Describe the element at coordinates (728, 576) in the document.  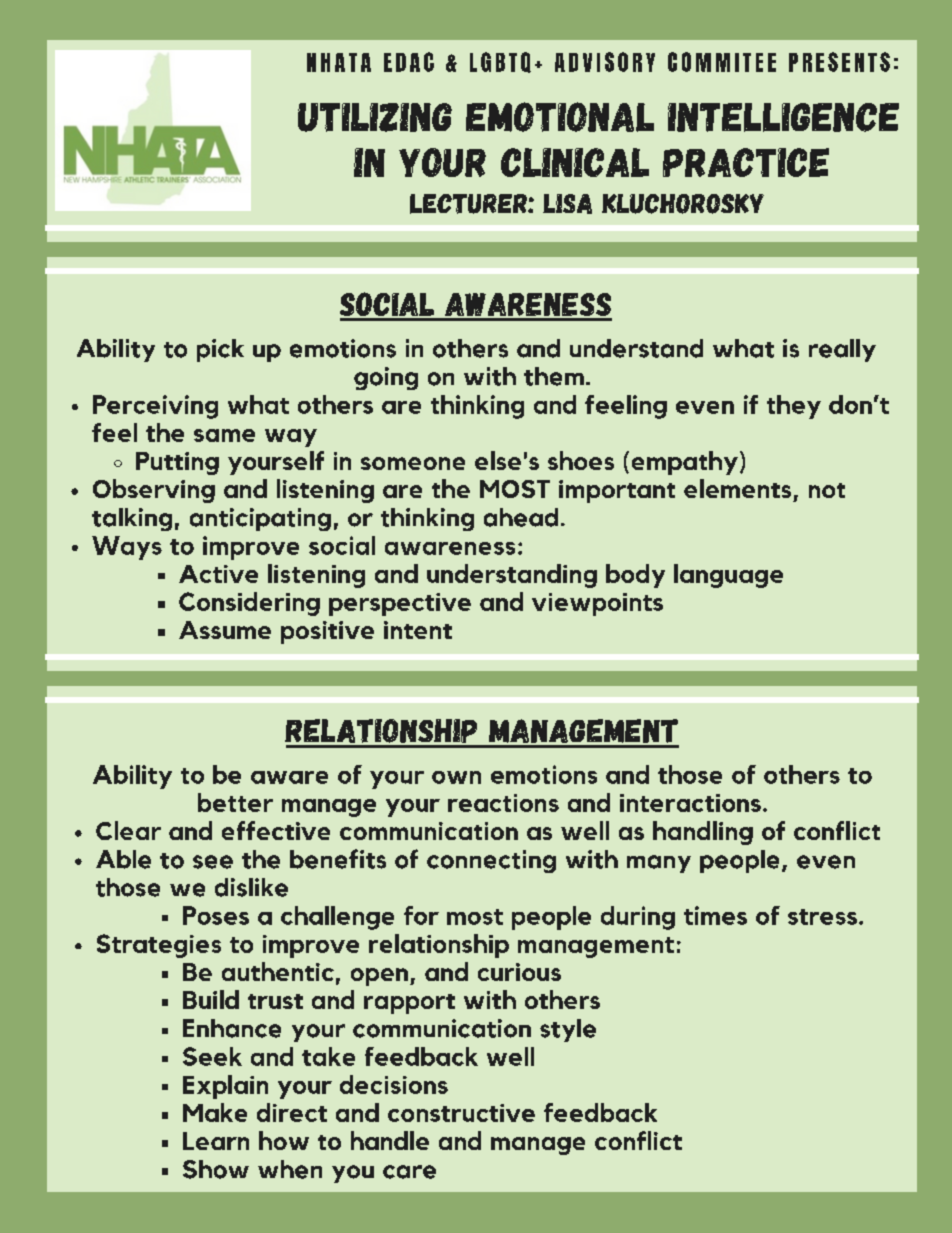
I see `language` at that location.
